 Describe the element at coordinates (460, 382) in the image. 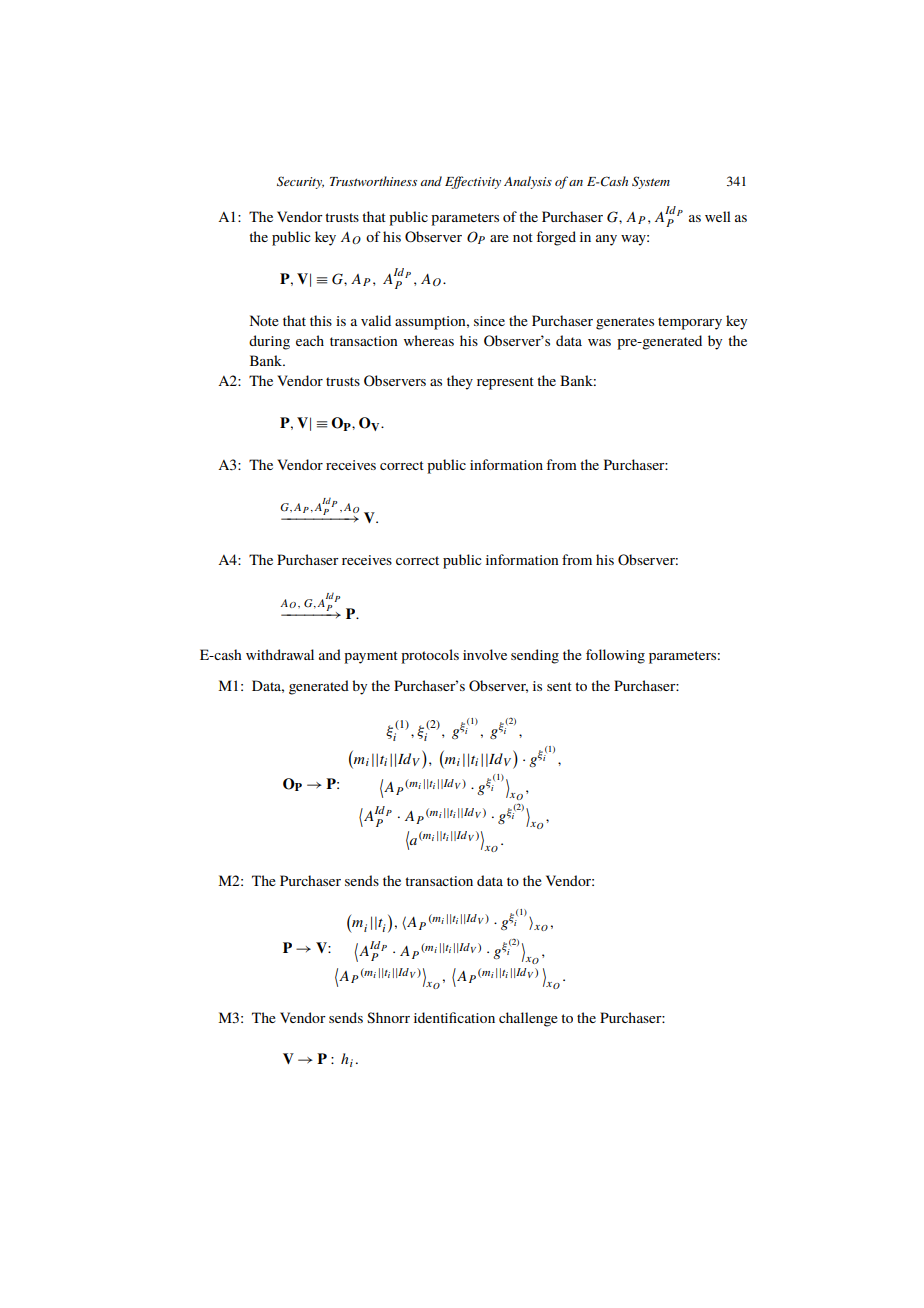

I see `they` at that location.
